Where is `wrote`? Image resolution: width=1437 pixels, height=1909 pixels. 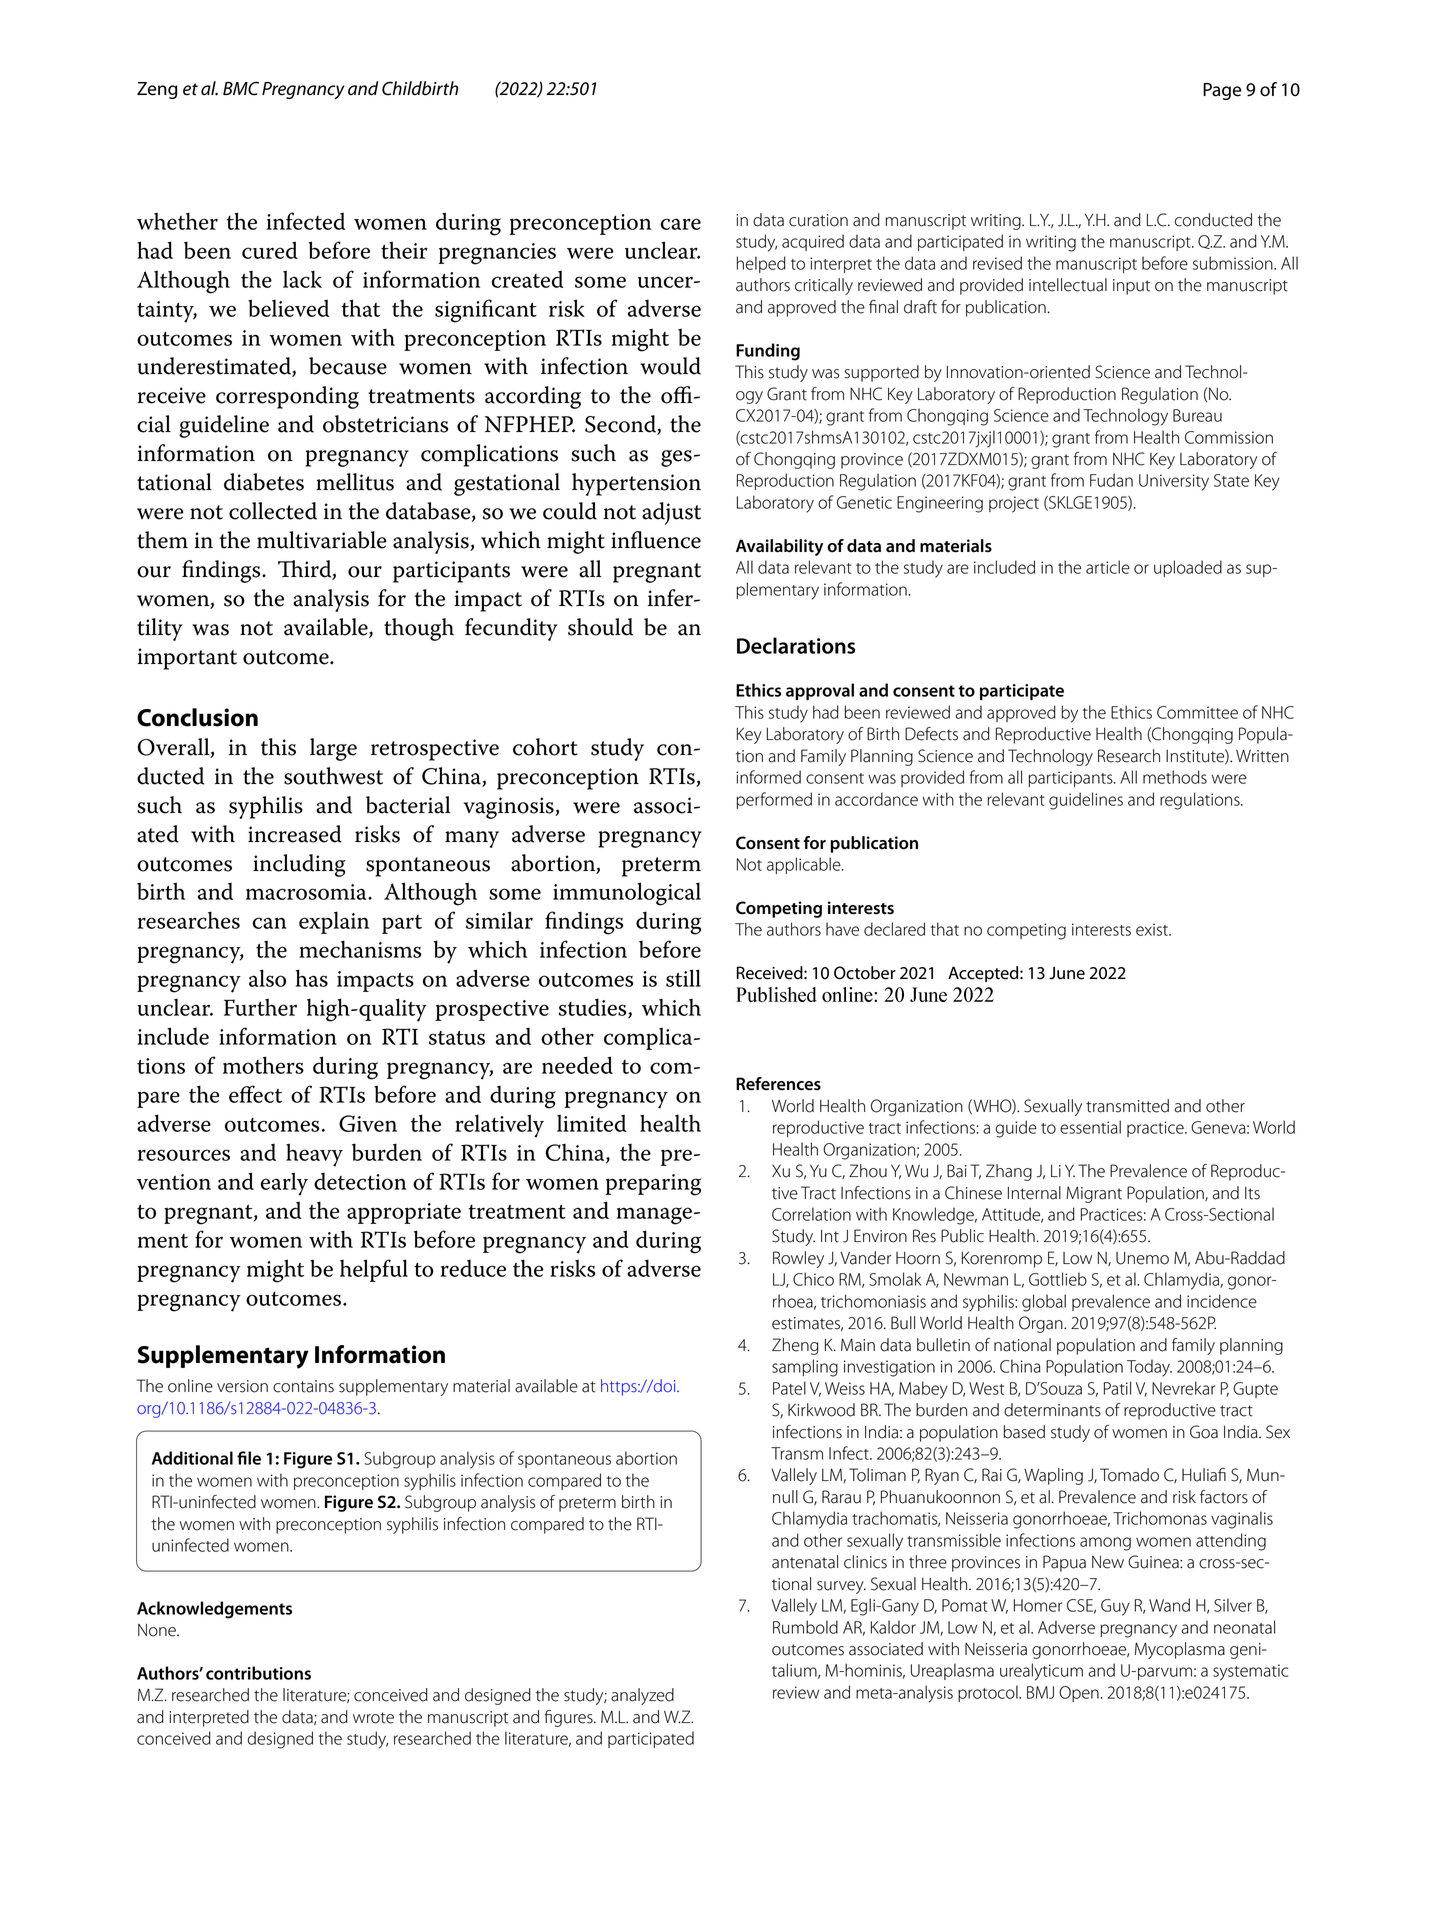 wrote is located at coordinates (373, 1718).
